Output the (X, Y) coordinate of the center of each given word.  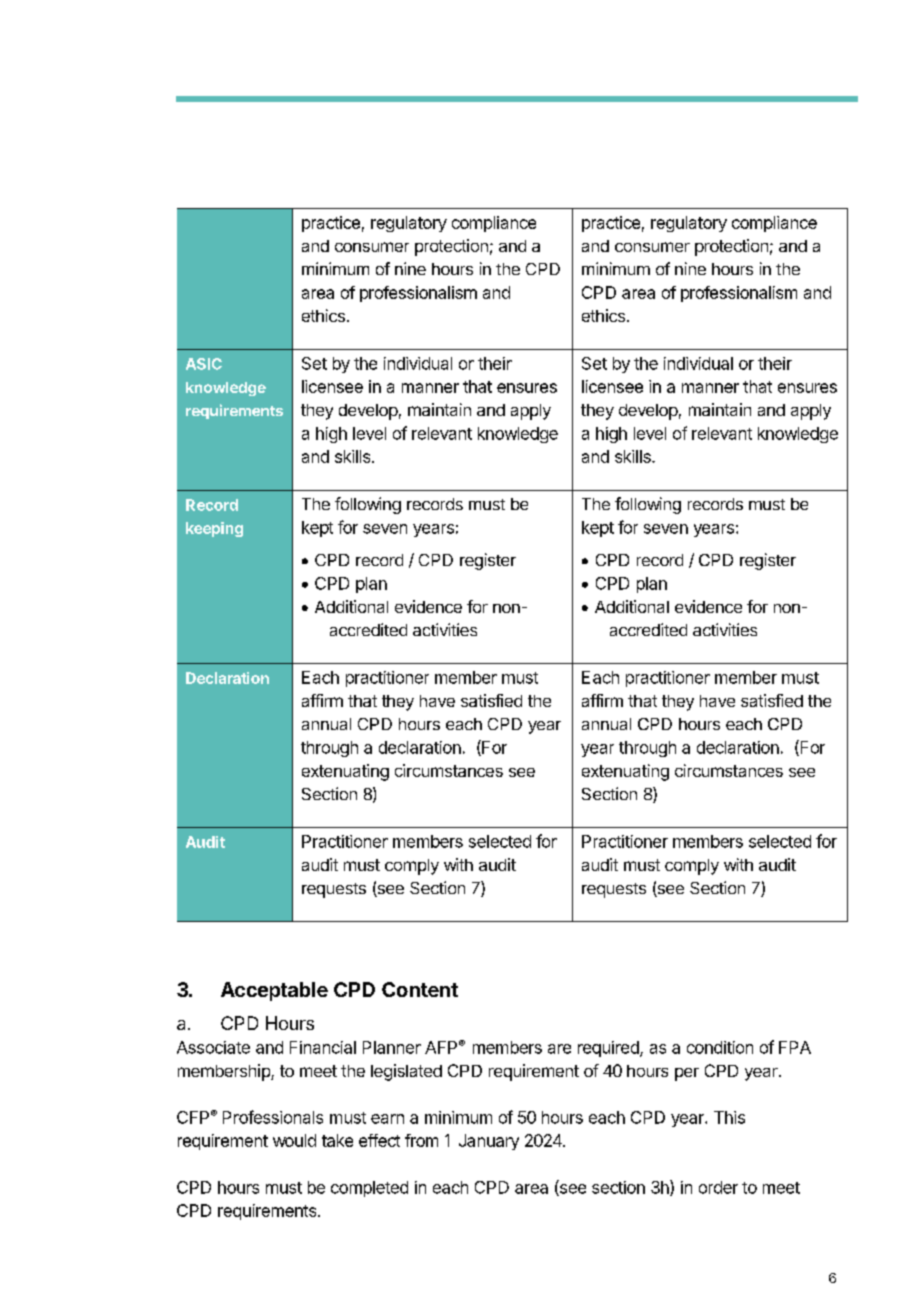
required (609, 1049)
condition (720, 1047)
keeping (214, 529)
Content (420, 989)
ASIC (204, 364)
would (294, 1140)
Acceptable (274, 991)
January (489, 1142)
